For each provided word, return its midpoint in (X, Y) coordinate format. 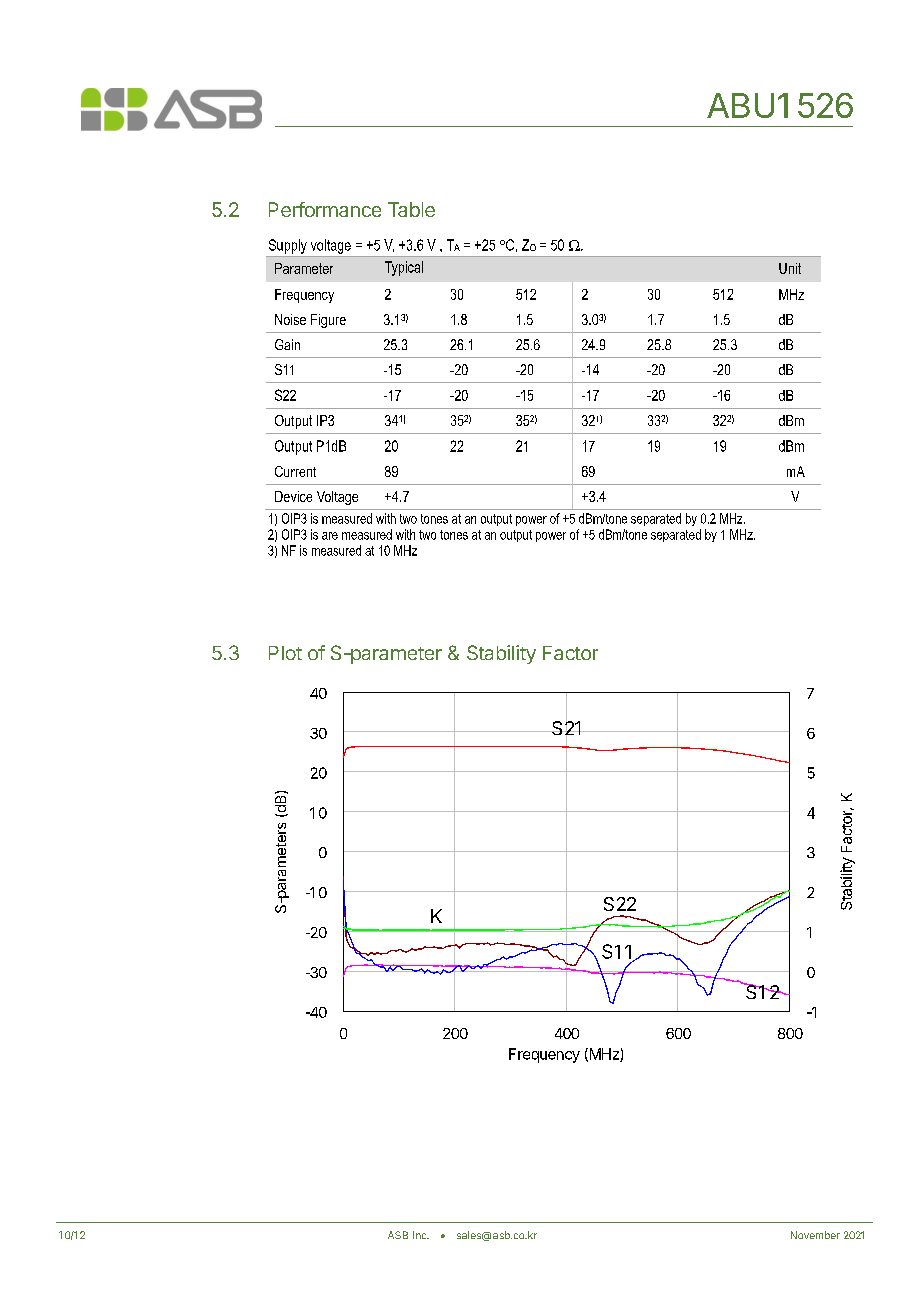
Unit (790, 268)
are (330, 536)
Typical (404, 268)
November (815, 1235)
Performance (325, 209)
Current (295, 471)
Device (293, 496)
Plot (285, 653)
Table (411, 209)
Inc (421, 1235)
